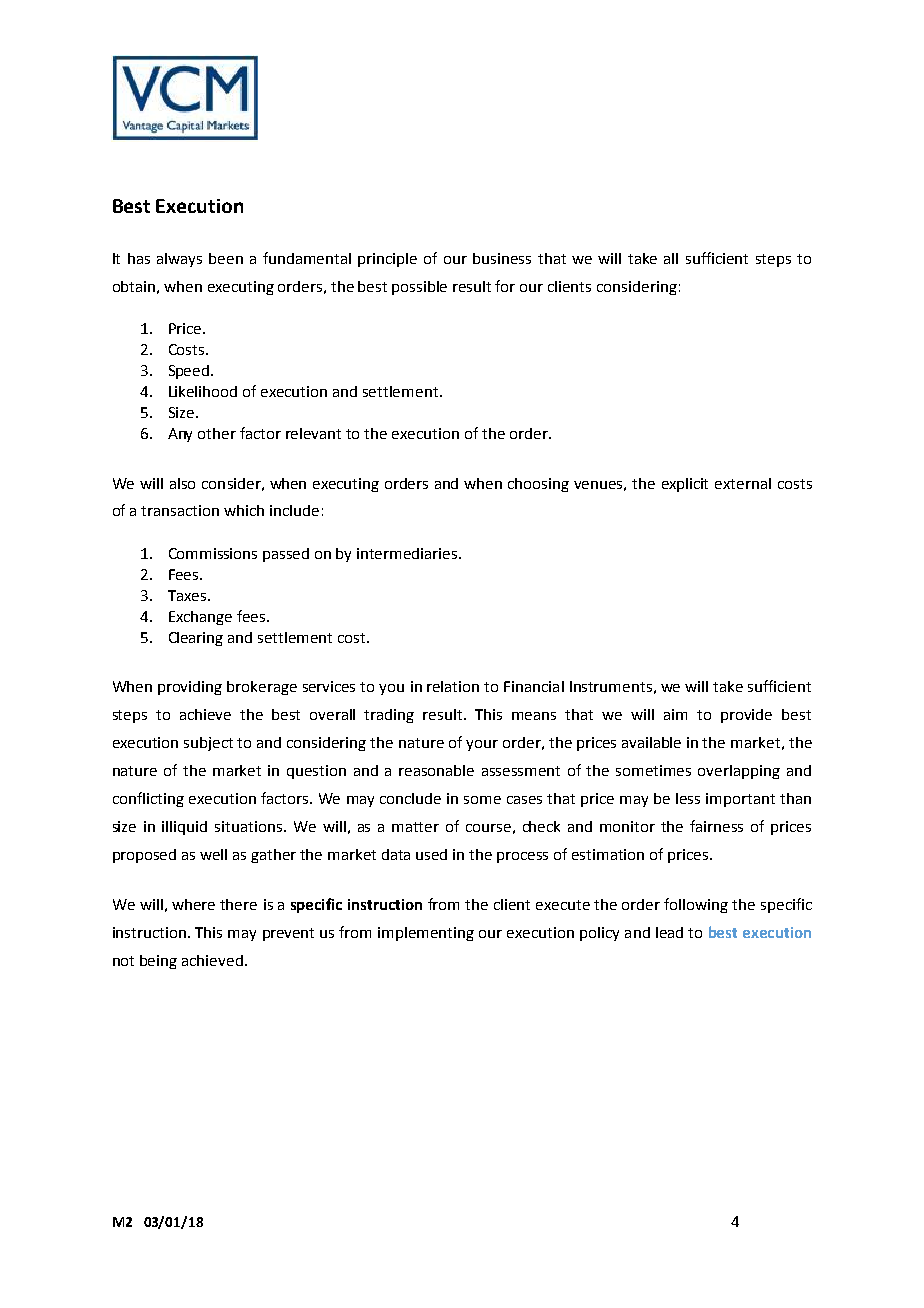 The image size is (924, 1308). I want to click on being, so click(158, 962).
